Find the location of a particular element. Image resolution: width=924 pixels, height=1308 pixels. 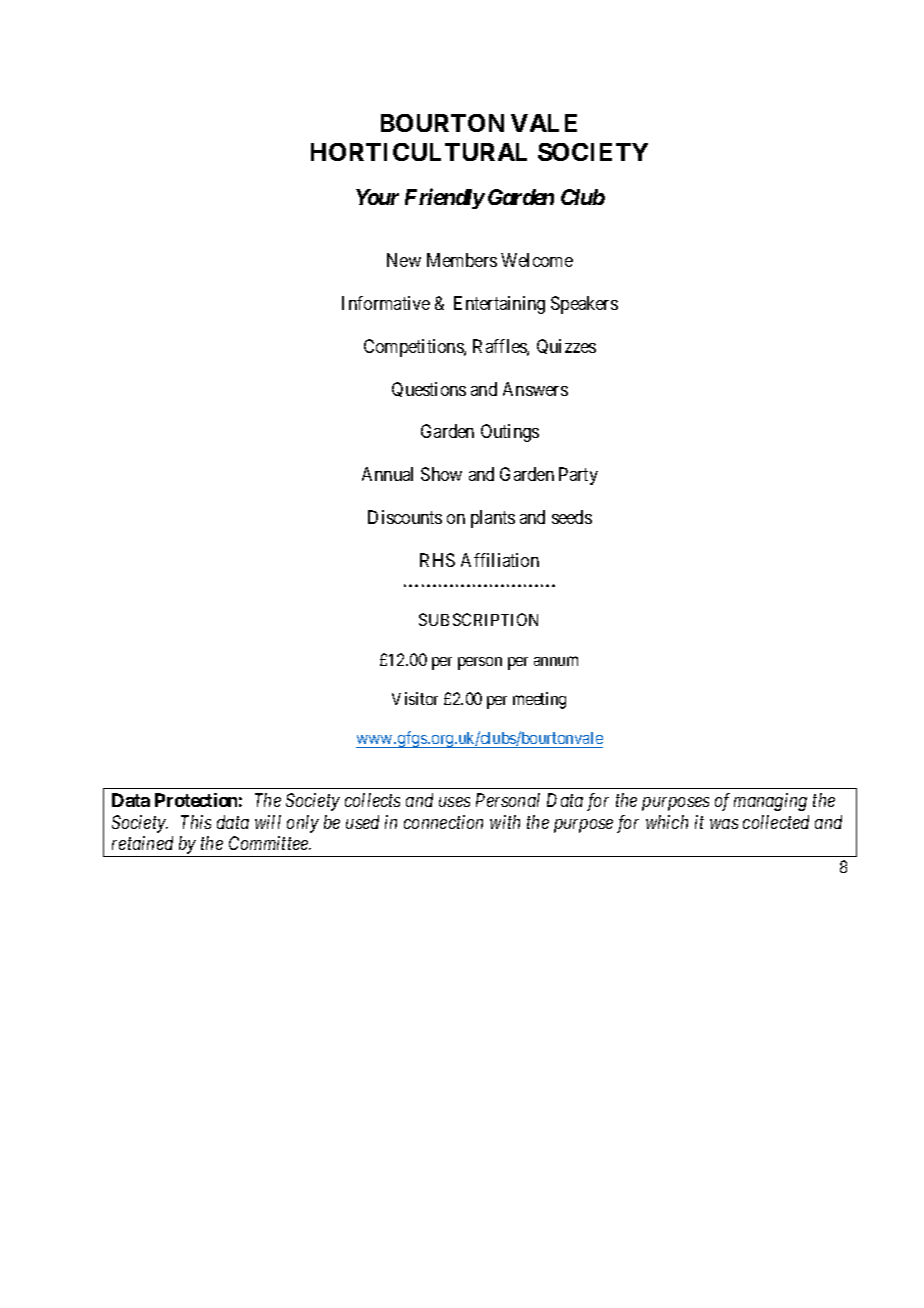

connection is located at coordinates (443, 822).
